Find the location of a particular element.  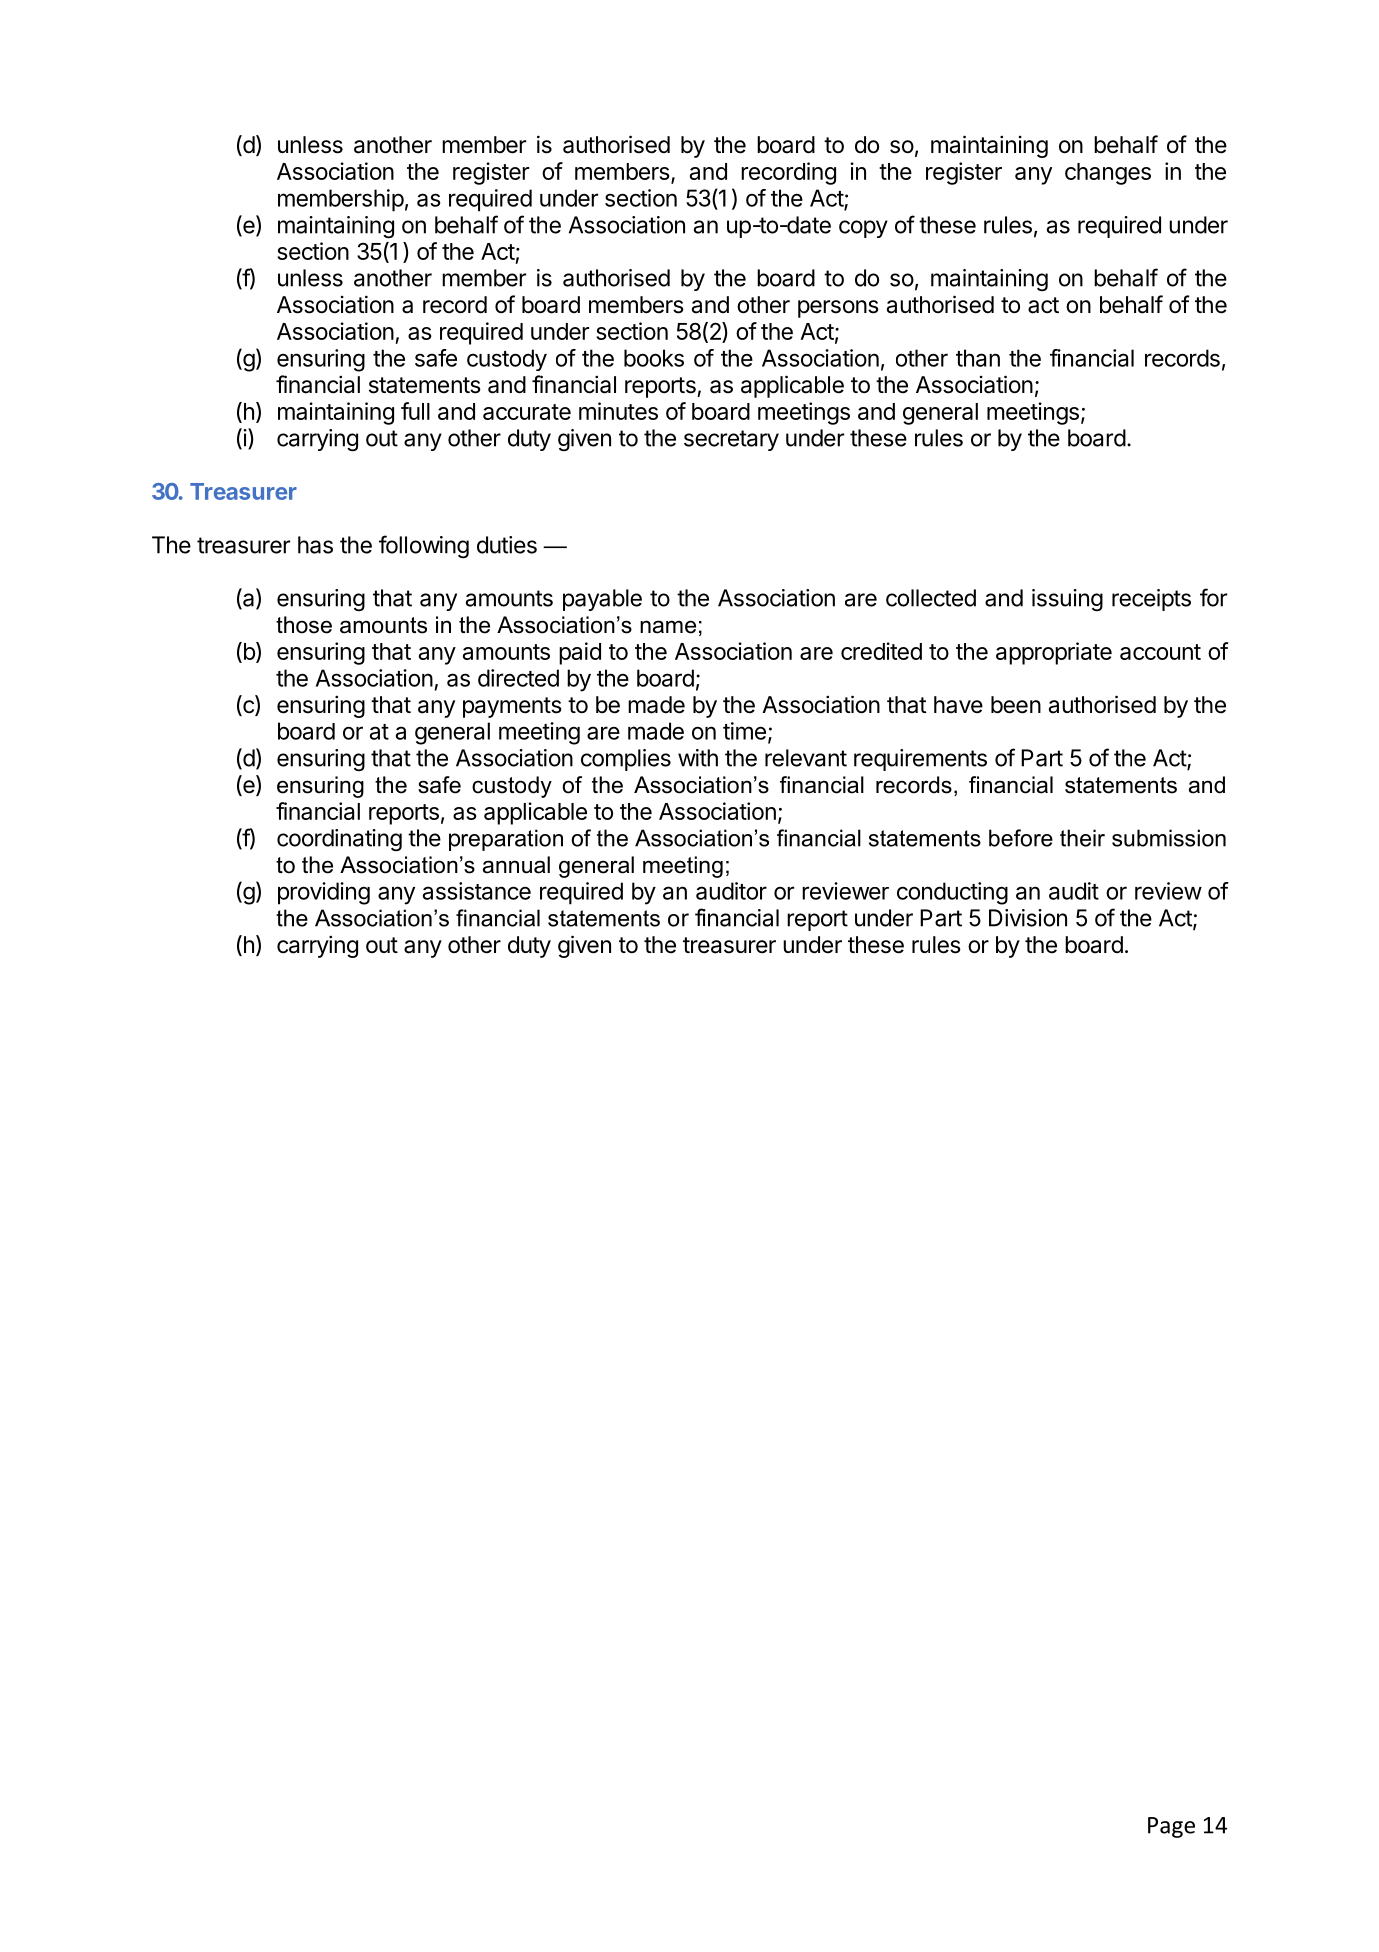

full is located at coordinates (415, 411).
